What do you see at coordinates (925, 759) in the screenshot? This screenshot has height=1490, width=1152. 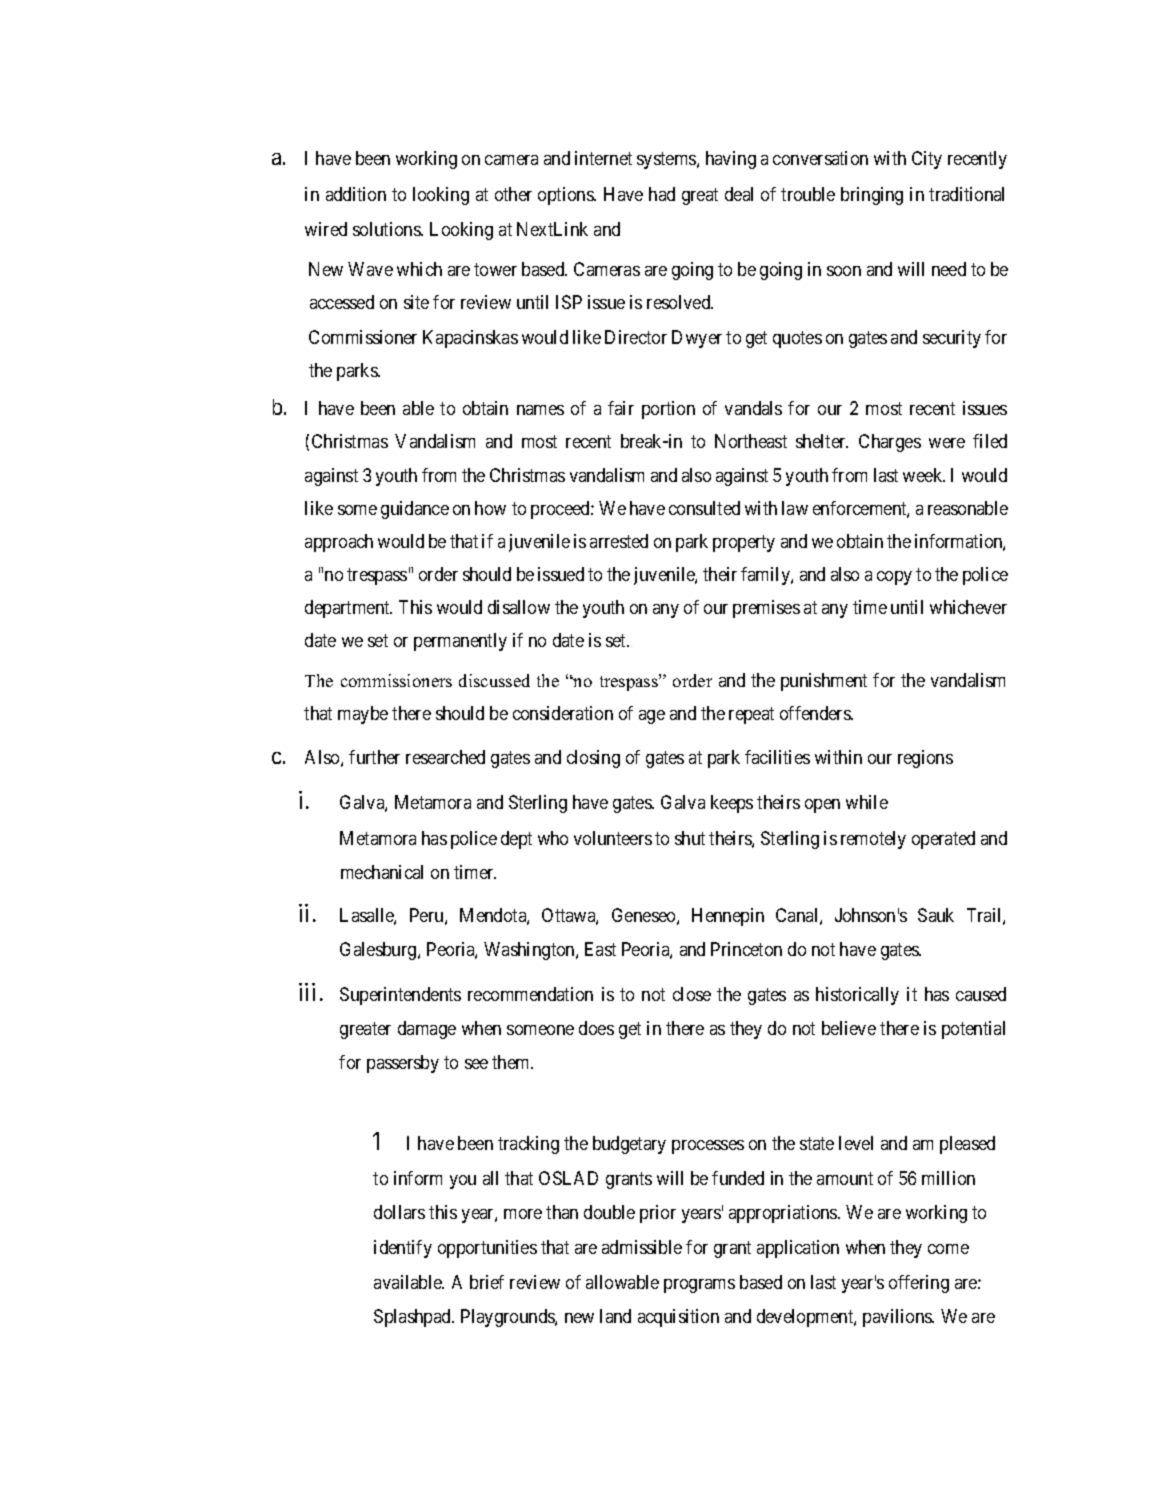 I see `regions` at bounding box center [925, 759].
